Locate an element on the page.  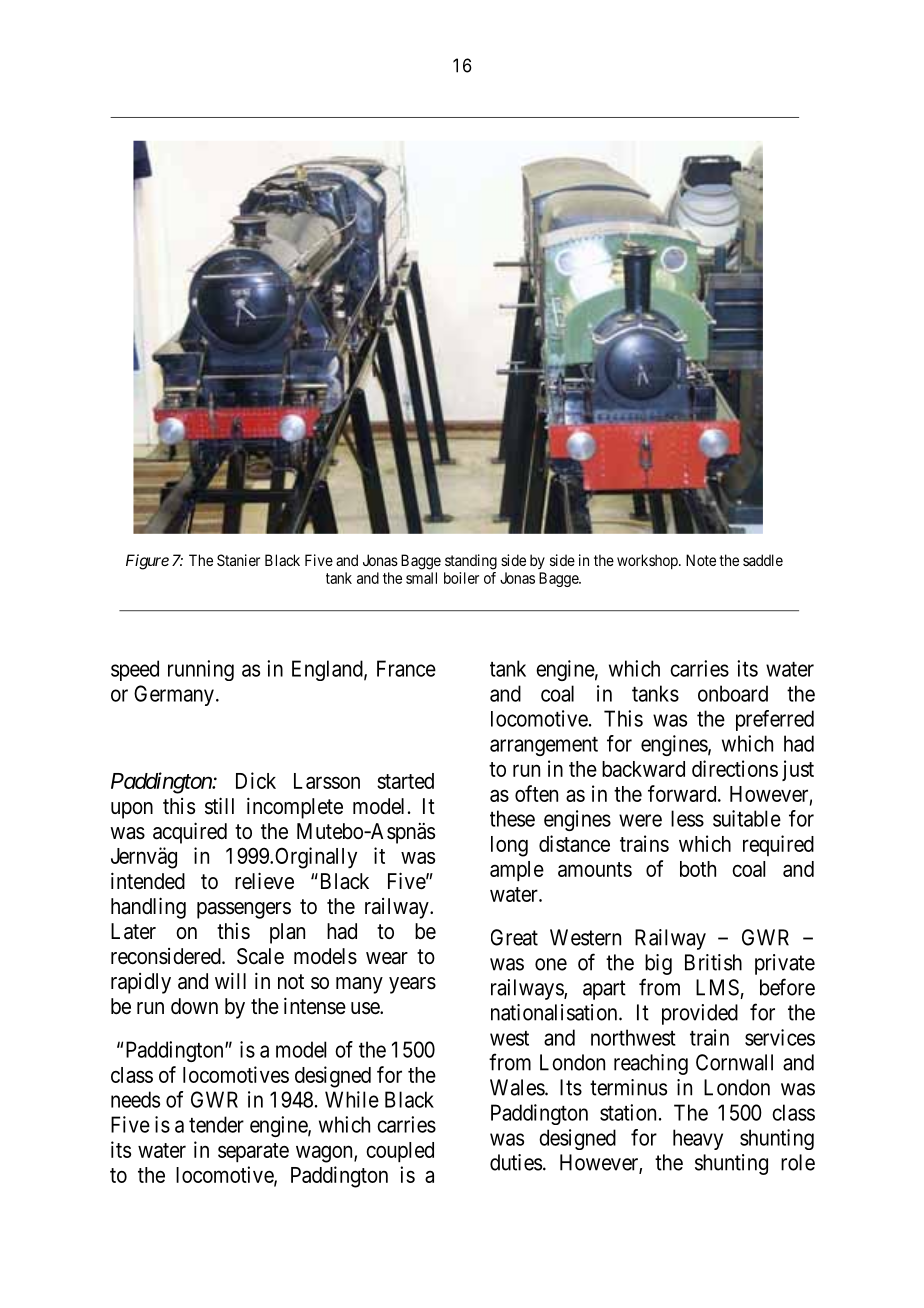
Great is located at coordinates (514, 937).
